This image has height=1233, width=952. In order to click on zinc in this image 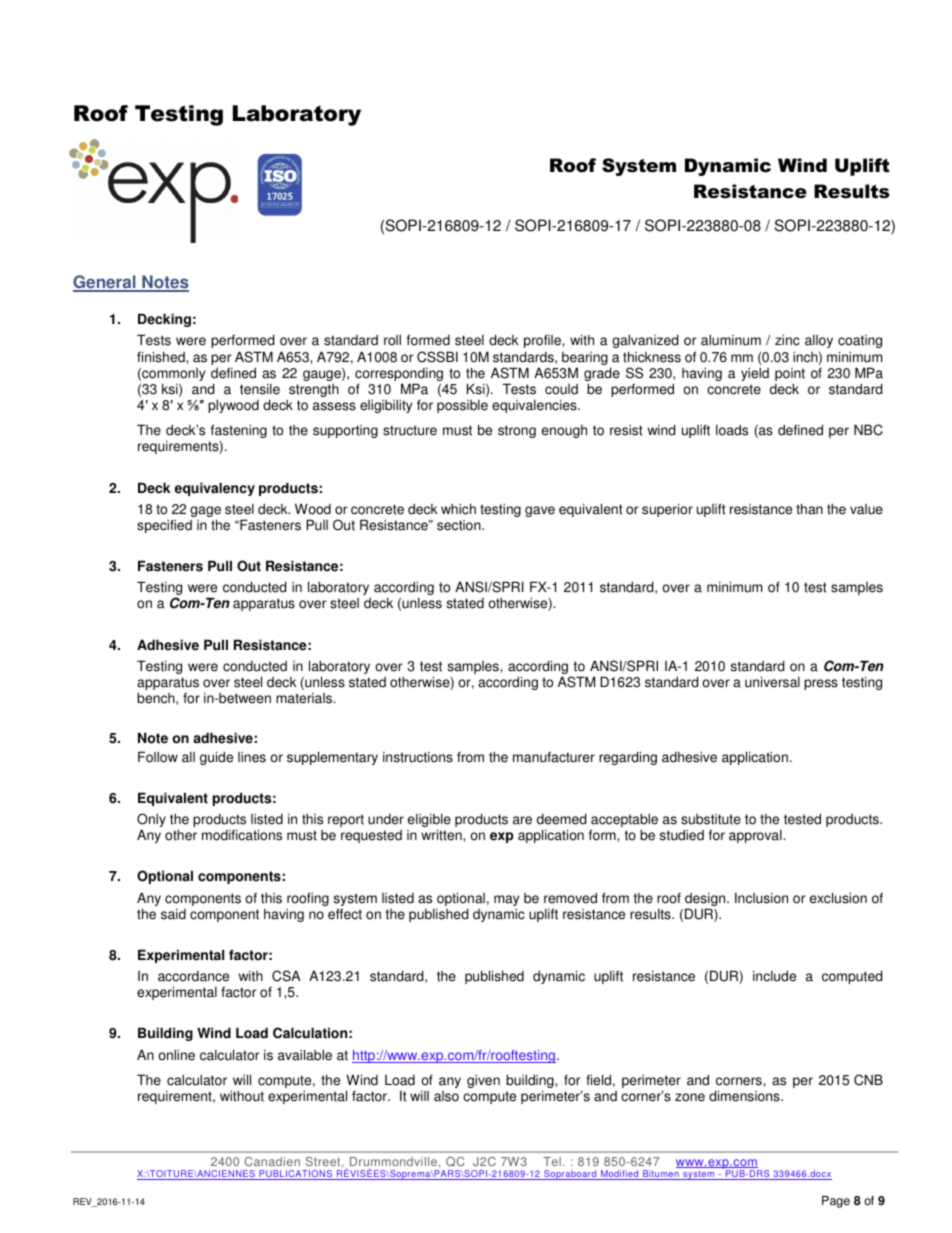, I will do `click(787, 340)`.
